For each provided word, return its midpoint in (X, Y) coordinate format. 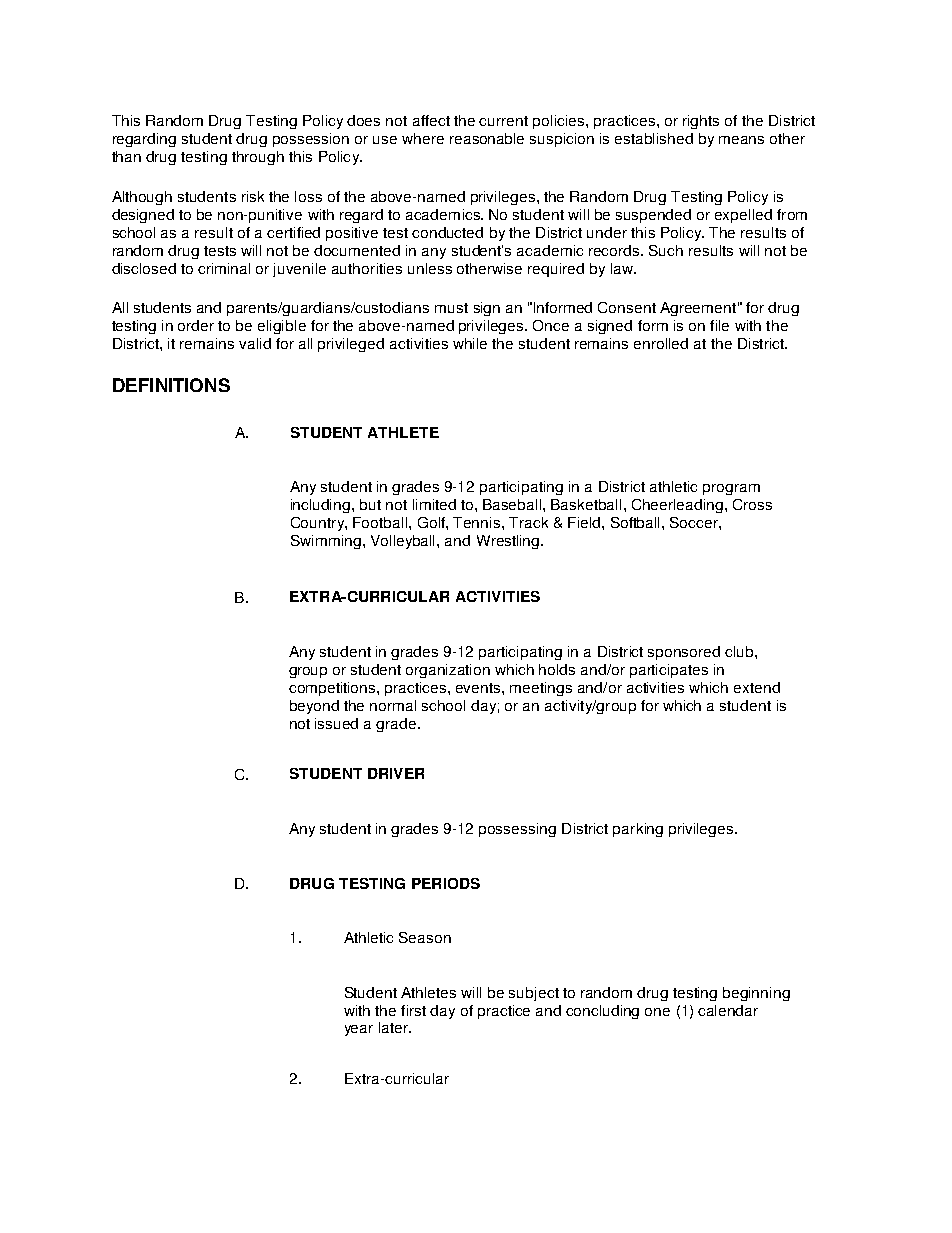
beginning (756, 994)
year (359, 1030)
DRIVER (396, 773)
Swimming (326, 542)
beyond (314, 707)
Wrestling (509, 542)
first (413, 1010)
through (258, 158)
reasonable (487, 138)
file (719, 325)
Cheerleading (677, 506)
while (470, 343)
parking (638, 830)
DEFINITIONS (171, 385)
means (741, 140)
